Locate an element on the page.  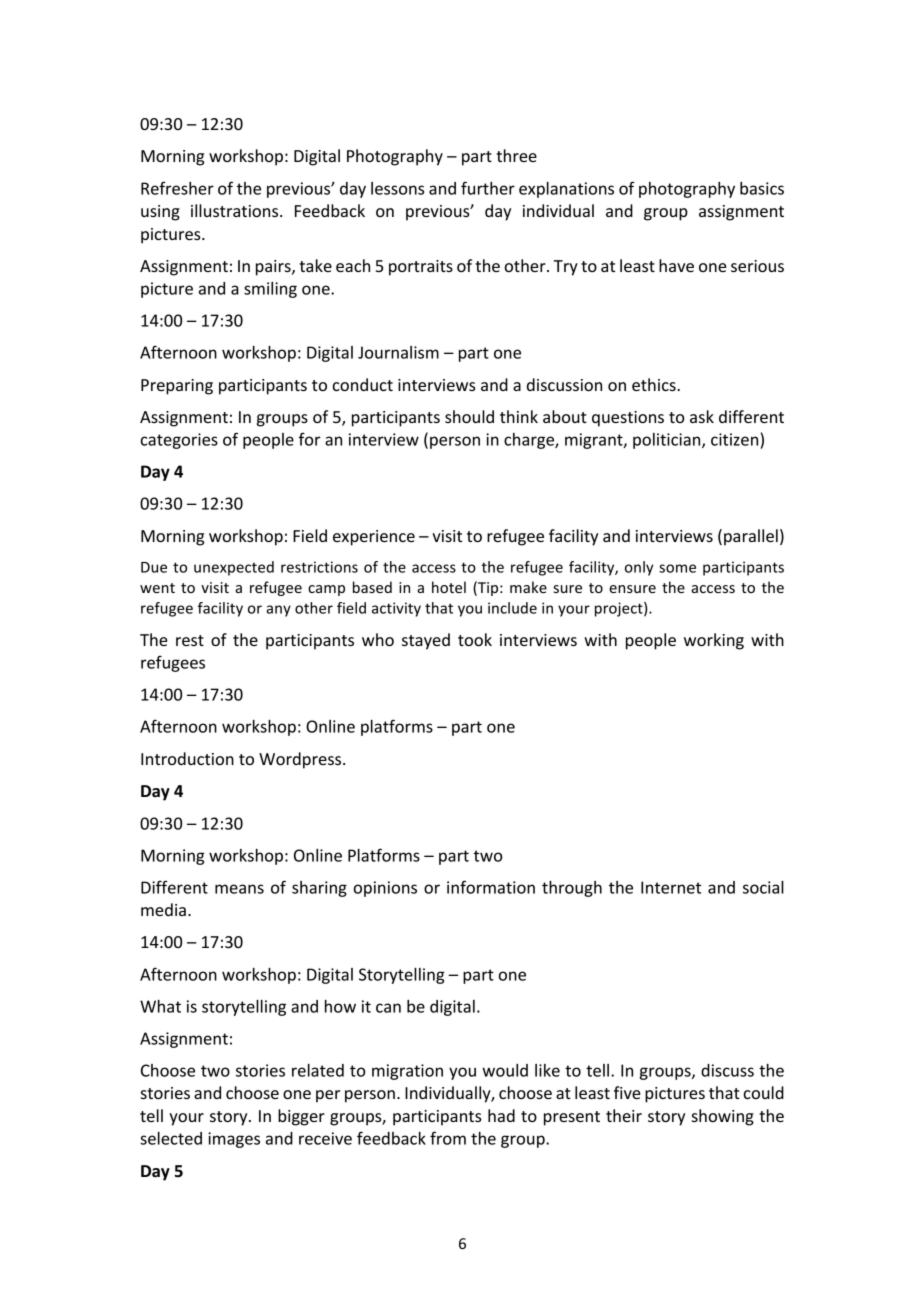
further is located at coordinates (488, 188).
